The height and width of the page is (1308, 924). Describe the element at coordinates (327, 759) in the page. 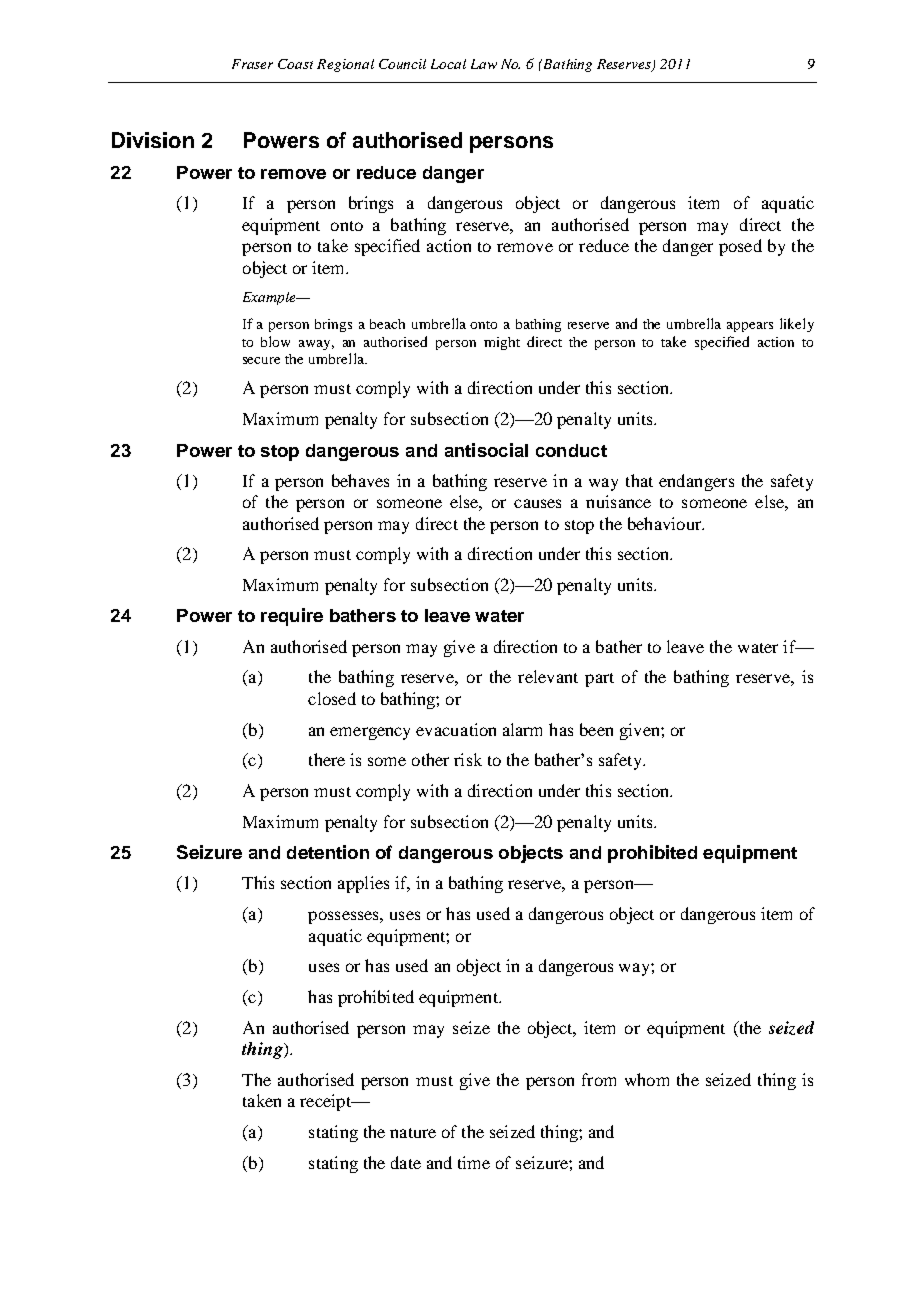

I see `there` at that location.
